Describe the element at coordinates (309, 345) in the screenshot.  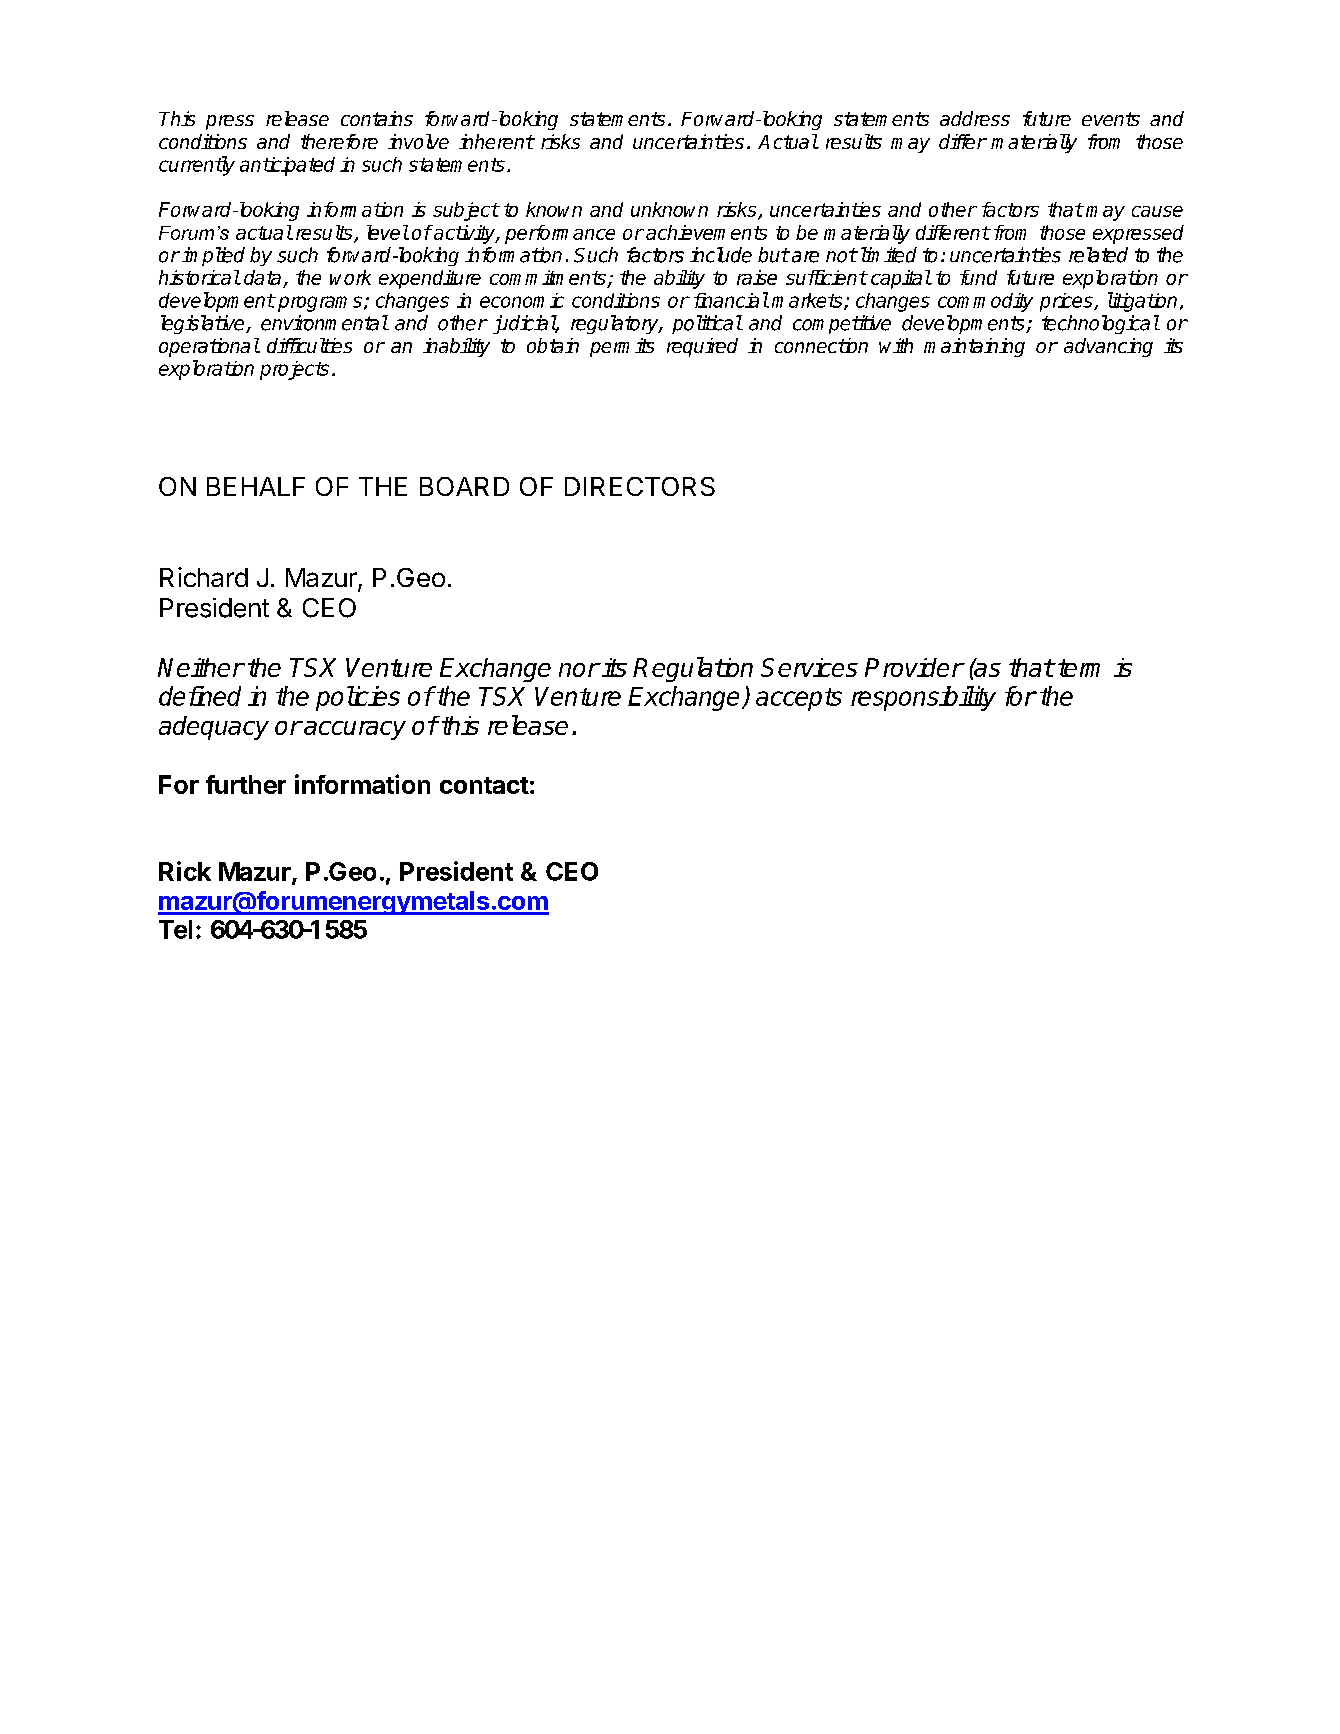
I see `difficulties` at that location.
